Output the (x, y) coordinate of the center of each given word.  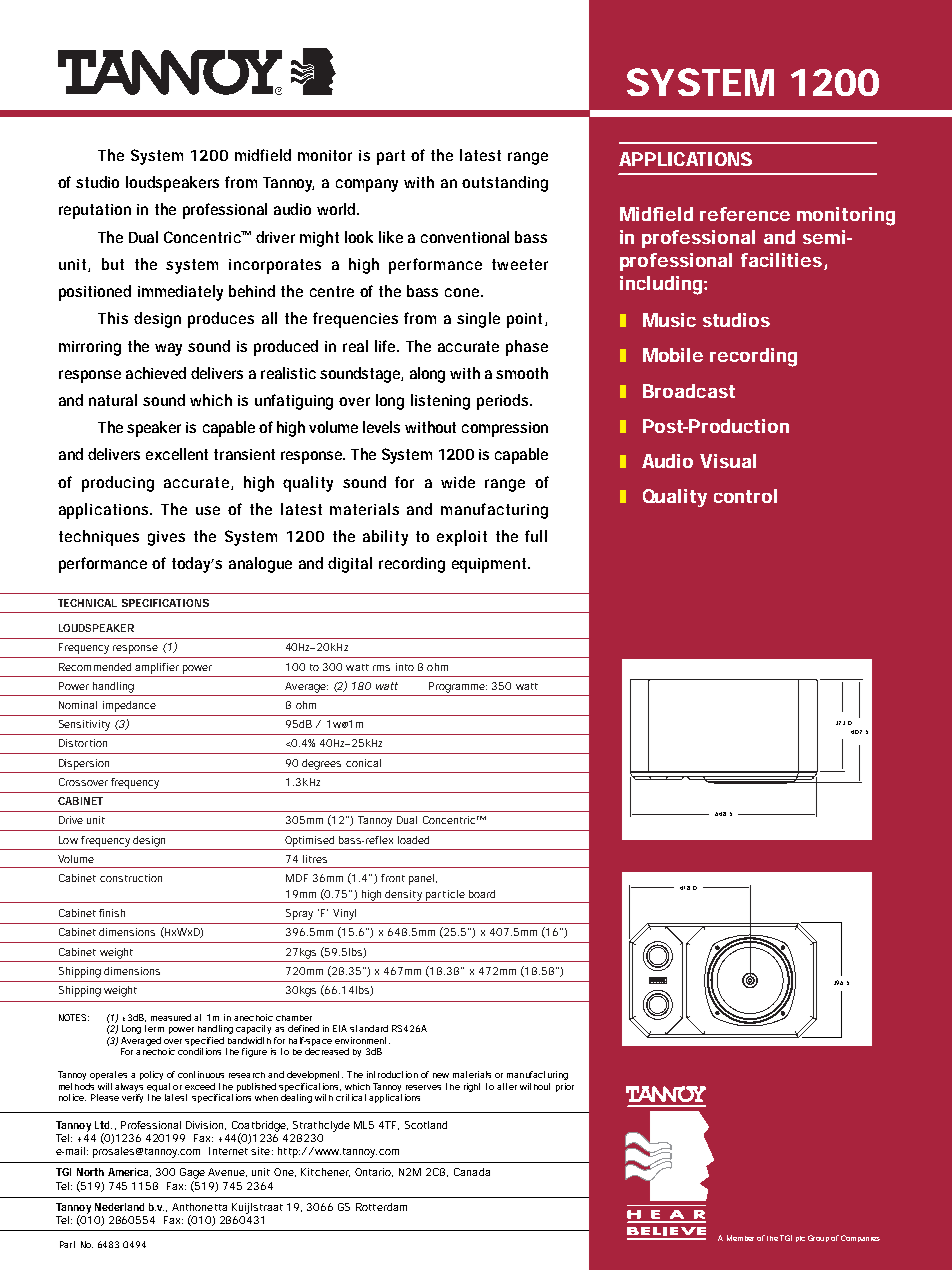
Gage (192, 1173)
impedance (129, 706)
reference (745, 214)
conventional (465, 237)
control (745, 496)
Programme (458, 687)
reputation (95, 211)
